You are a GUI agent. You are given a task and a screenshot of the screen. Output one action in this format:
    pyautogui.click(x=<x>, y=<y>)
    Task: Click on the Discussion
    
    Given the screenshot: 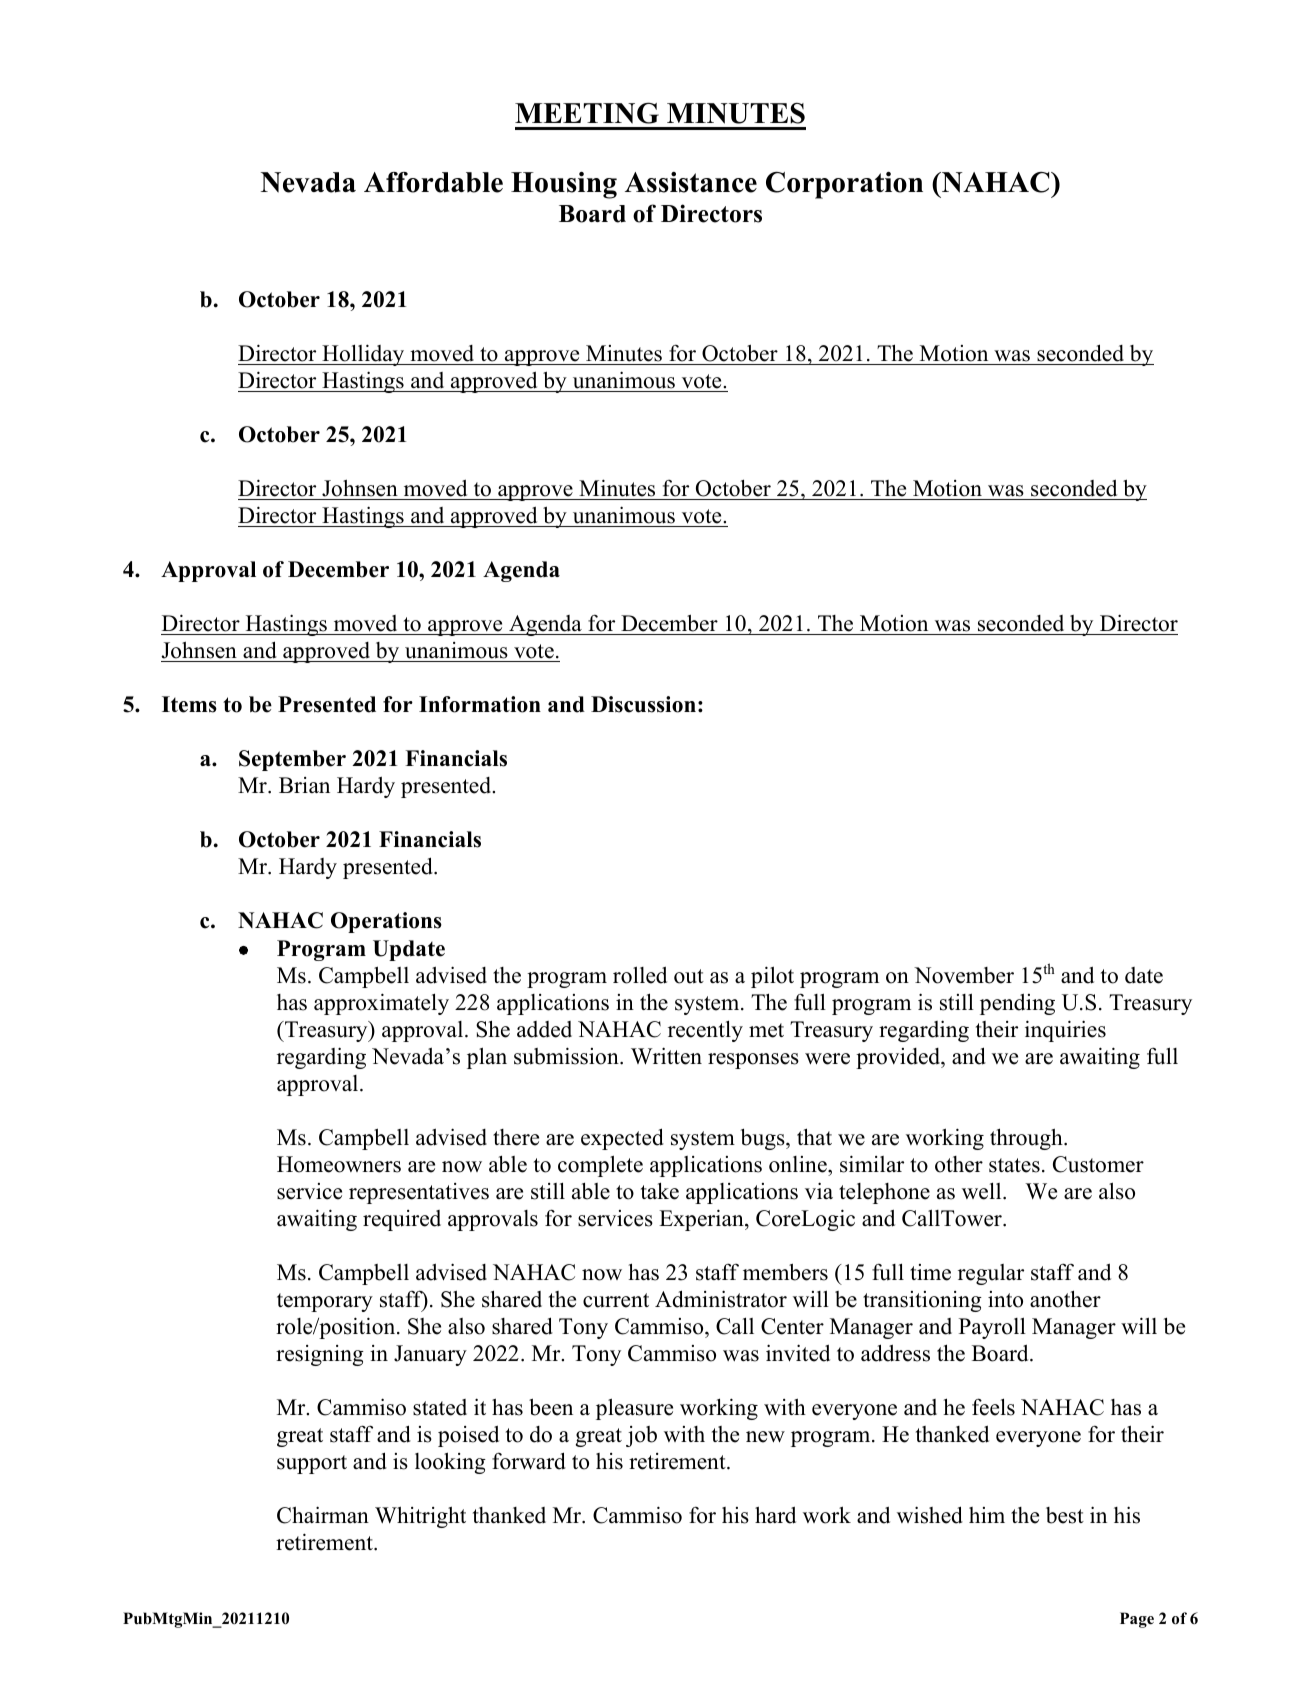 What is the action you would take?
    pyautogui.click(x=643, y=704)
